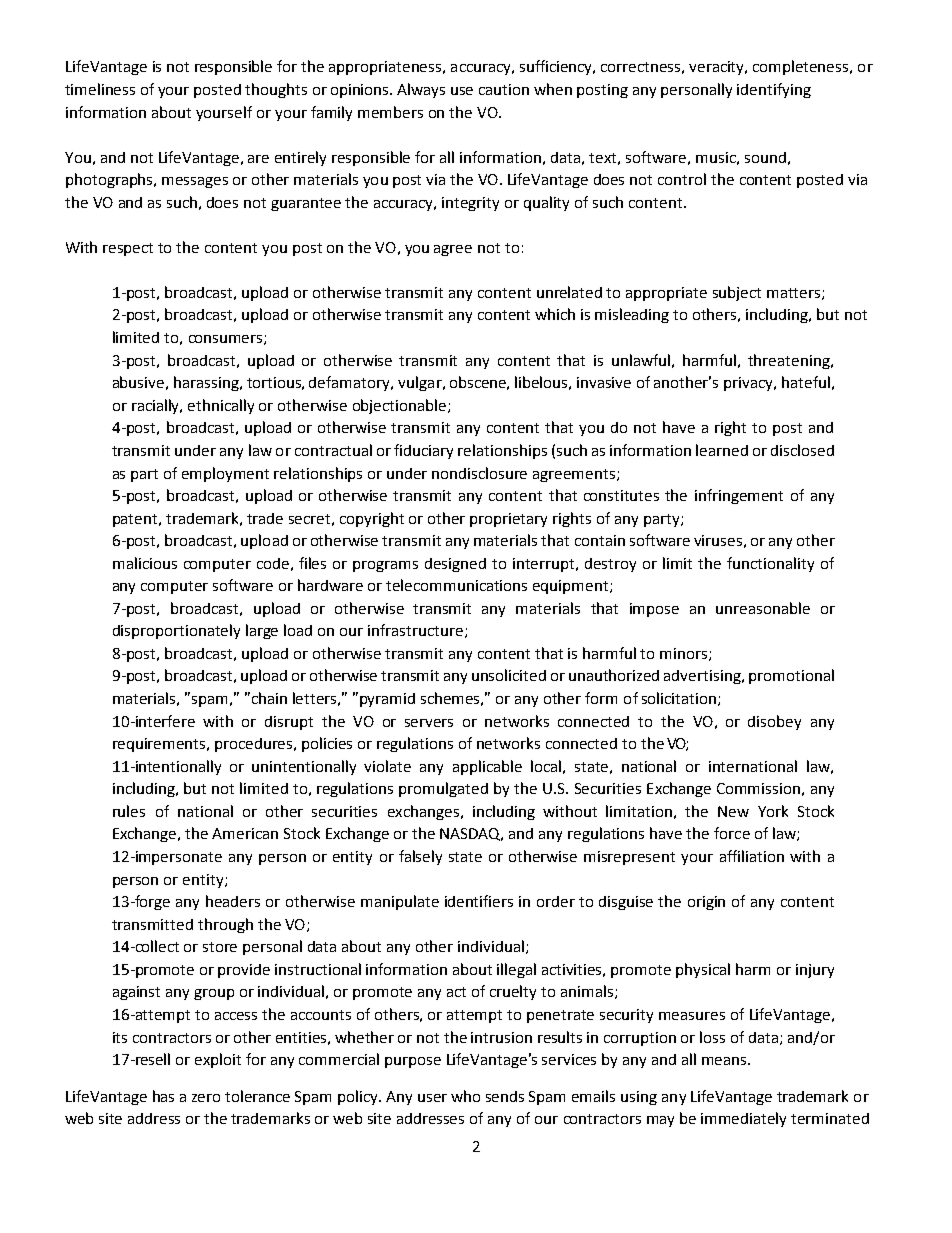 The width and height of the screenshot is (952, 1233). Describe the element at coordinates (456, 585) in the screenshot. I see `telecommunications` at that location.
